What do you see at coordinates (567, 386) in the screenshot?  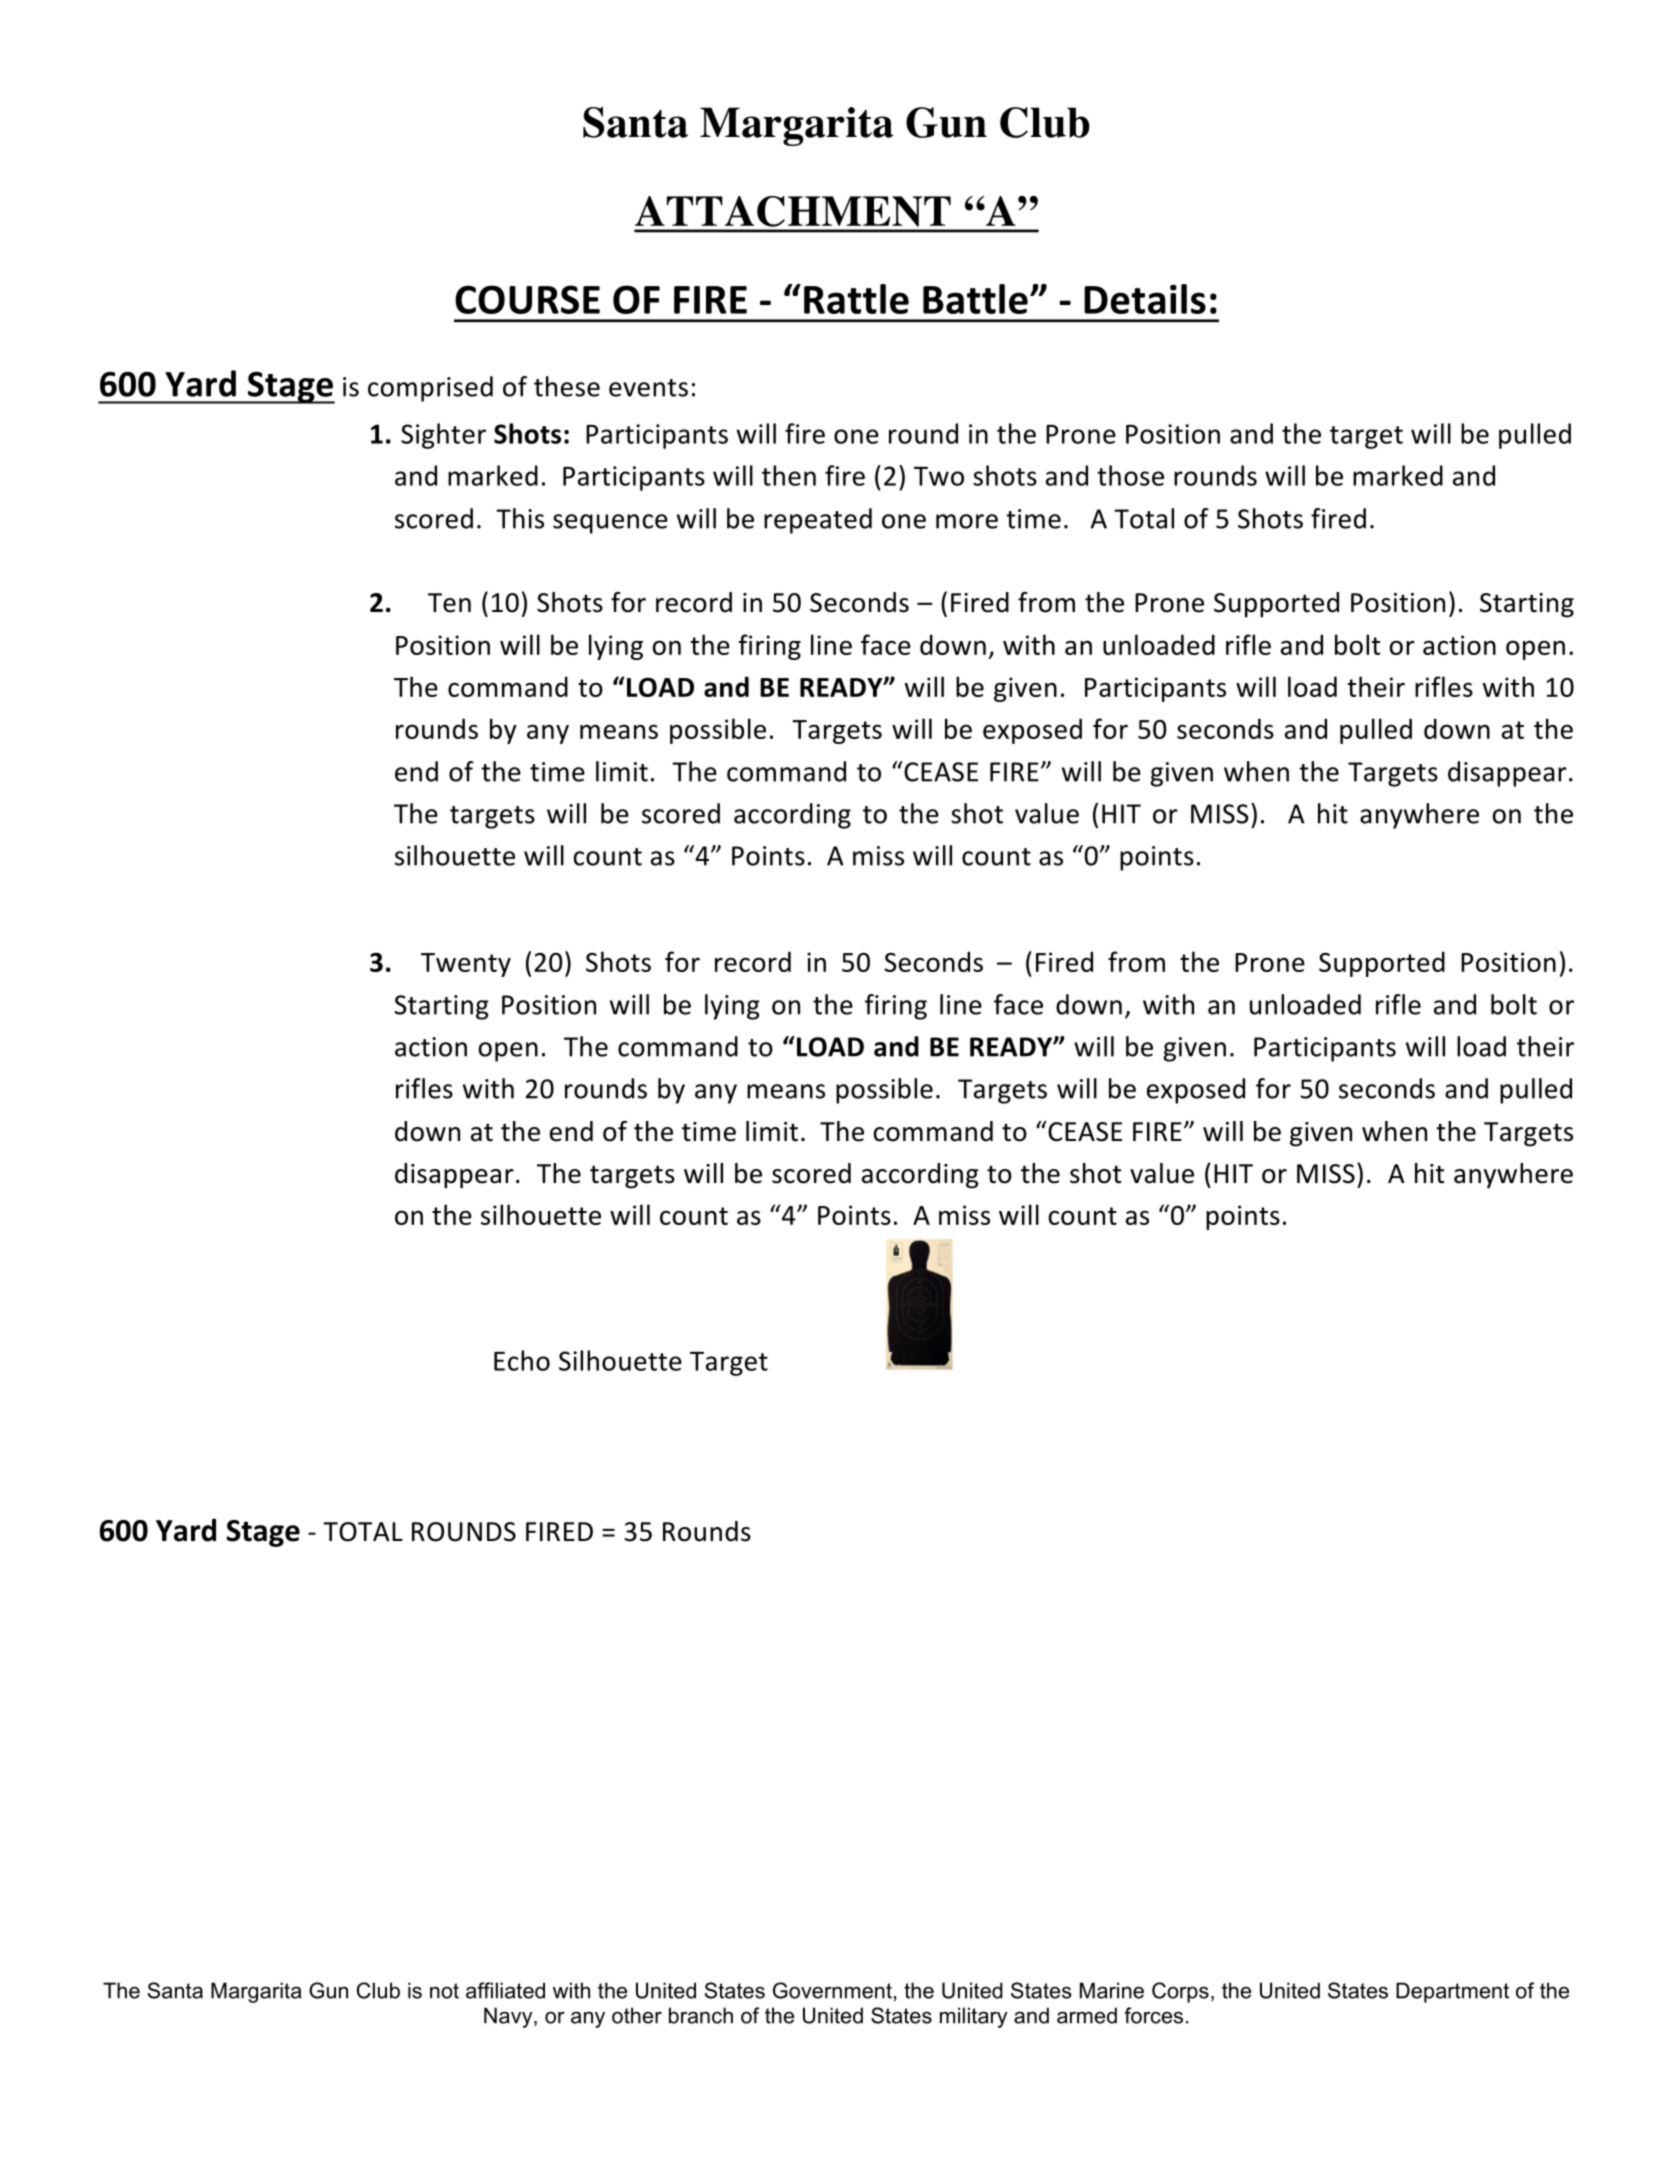 I see `these` at bounding box center [567, 386].
